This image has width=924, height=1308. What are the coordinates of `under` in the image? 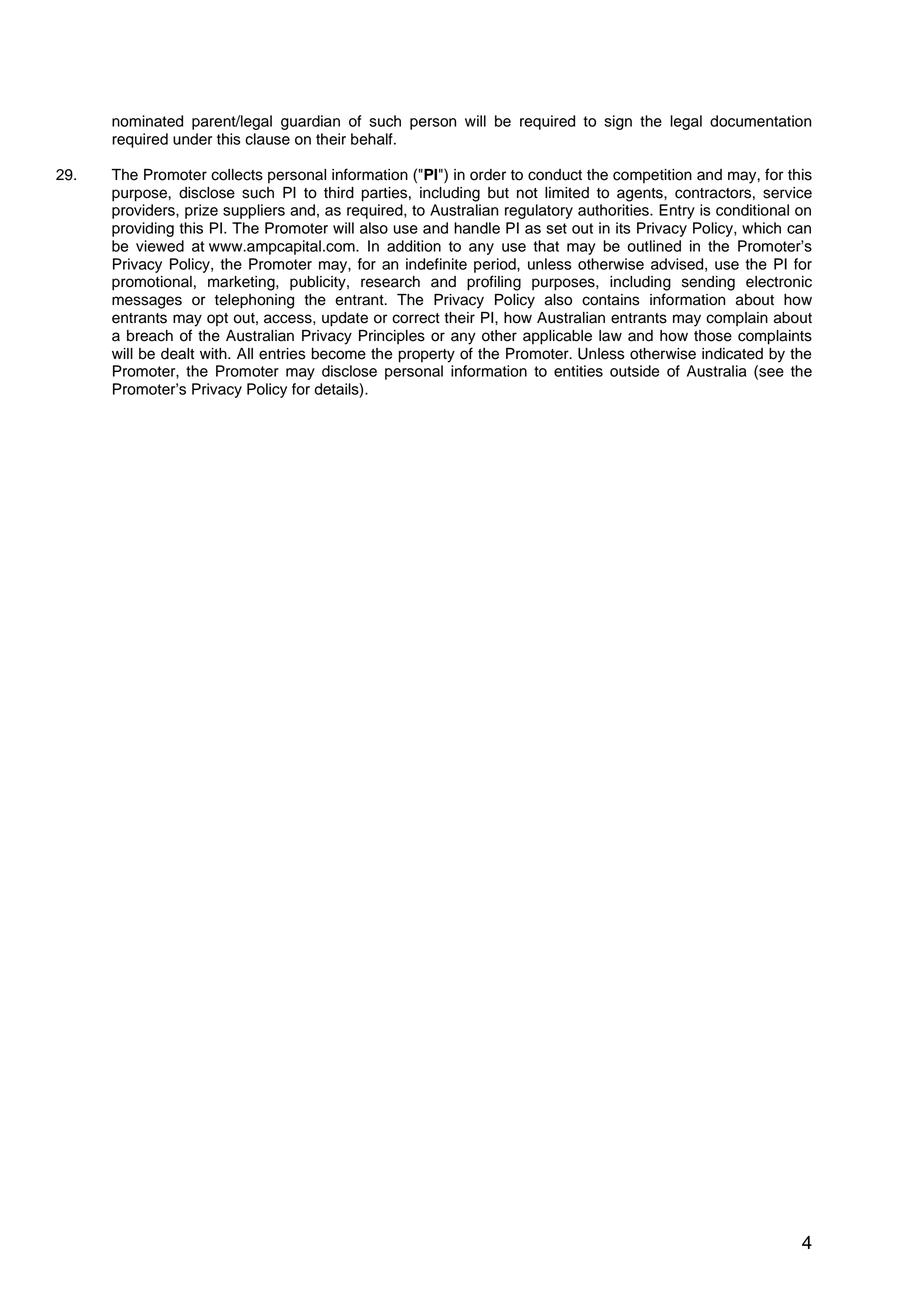 It's located at (192, 139).
